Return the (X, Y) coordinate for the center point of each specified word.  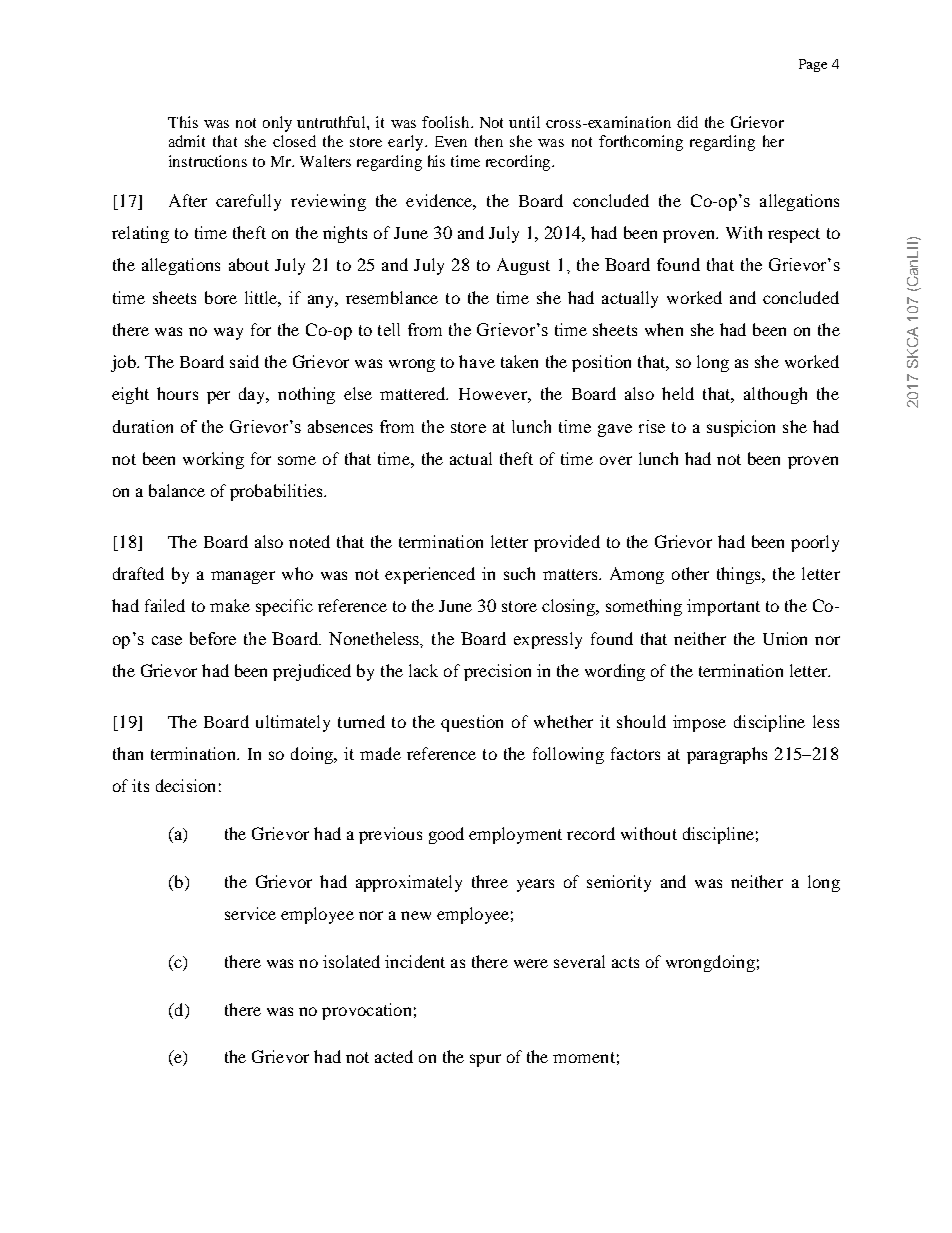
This (183, 122)
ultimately (293, 723)
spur (485, 1060)
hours (177, 393)
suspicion (741, 428)
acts (625, 962)
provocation (366, 1011)
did (687, 122)
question (472, 723)
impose (699, 723)
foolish (447, 122)
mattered (414, 393)
